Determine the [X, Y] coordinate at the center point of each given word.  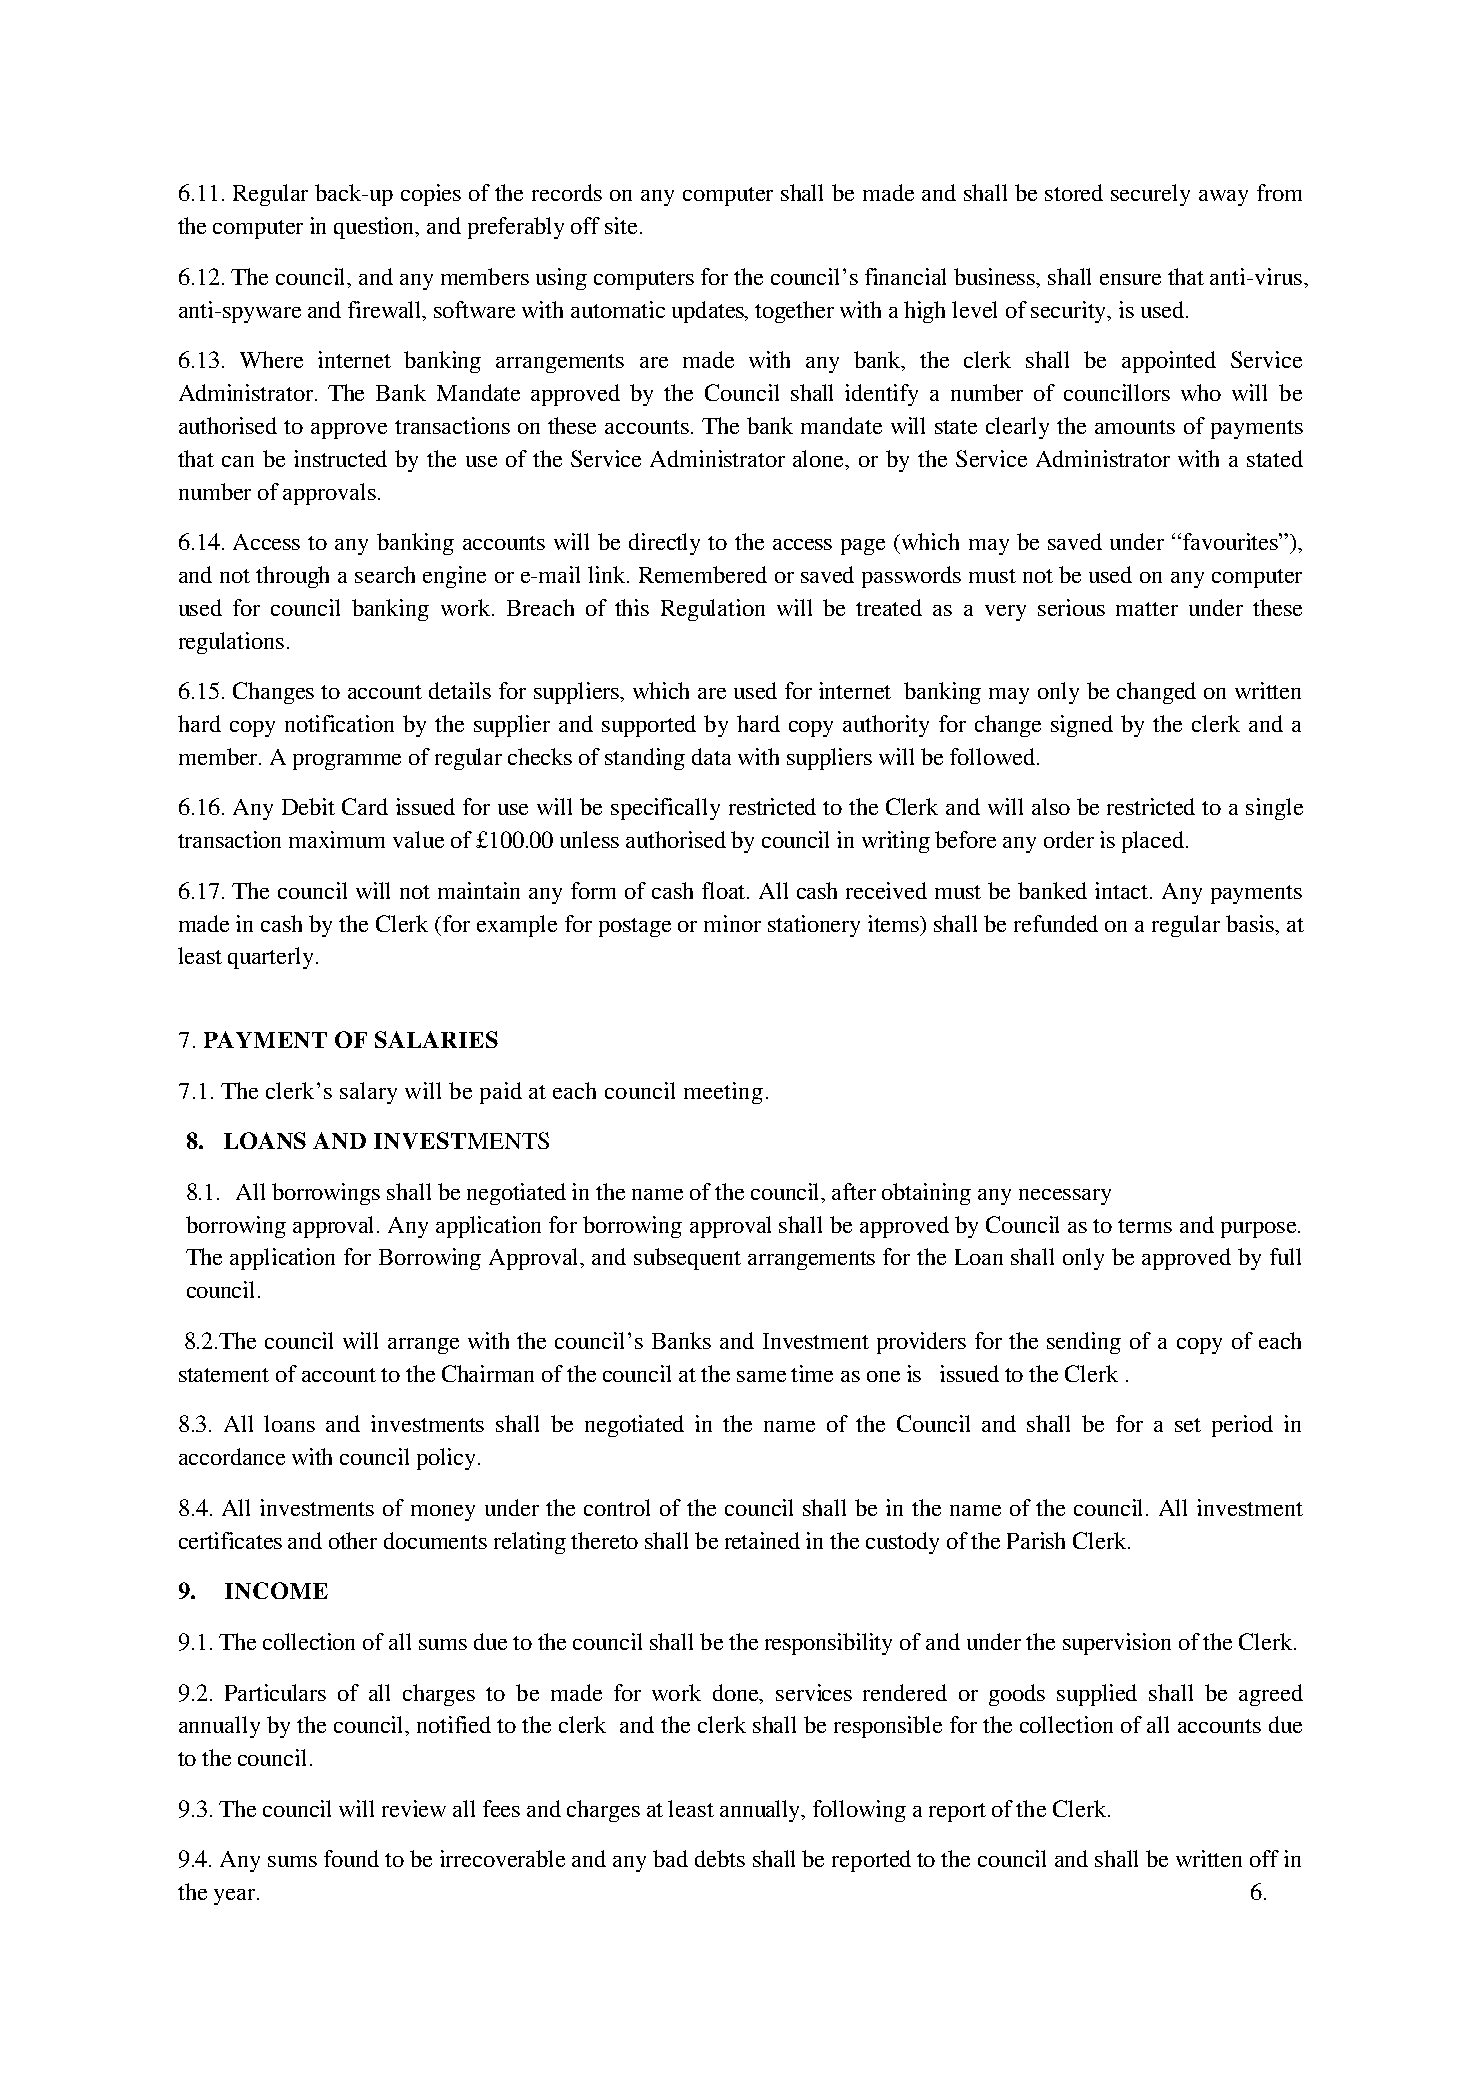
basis [1251, 923]
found [351, 1858]
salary [368, 1093]
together [794, 312]
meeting [723, 1093]
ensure [1130, 279]
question [375, 228]
